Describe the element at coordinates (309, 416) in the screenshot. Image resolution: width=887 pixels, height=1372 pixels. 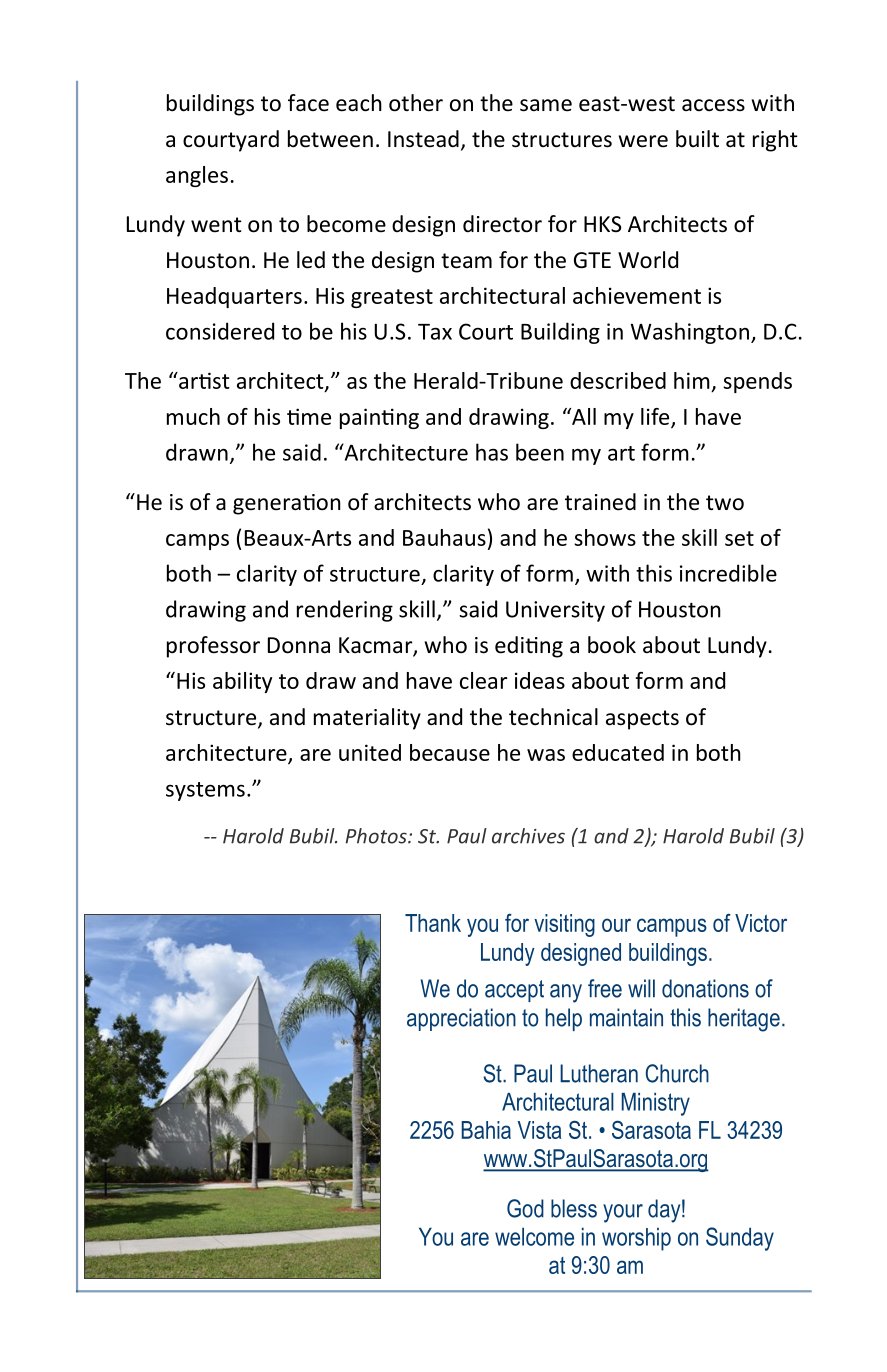
I see `time` at that location.
